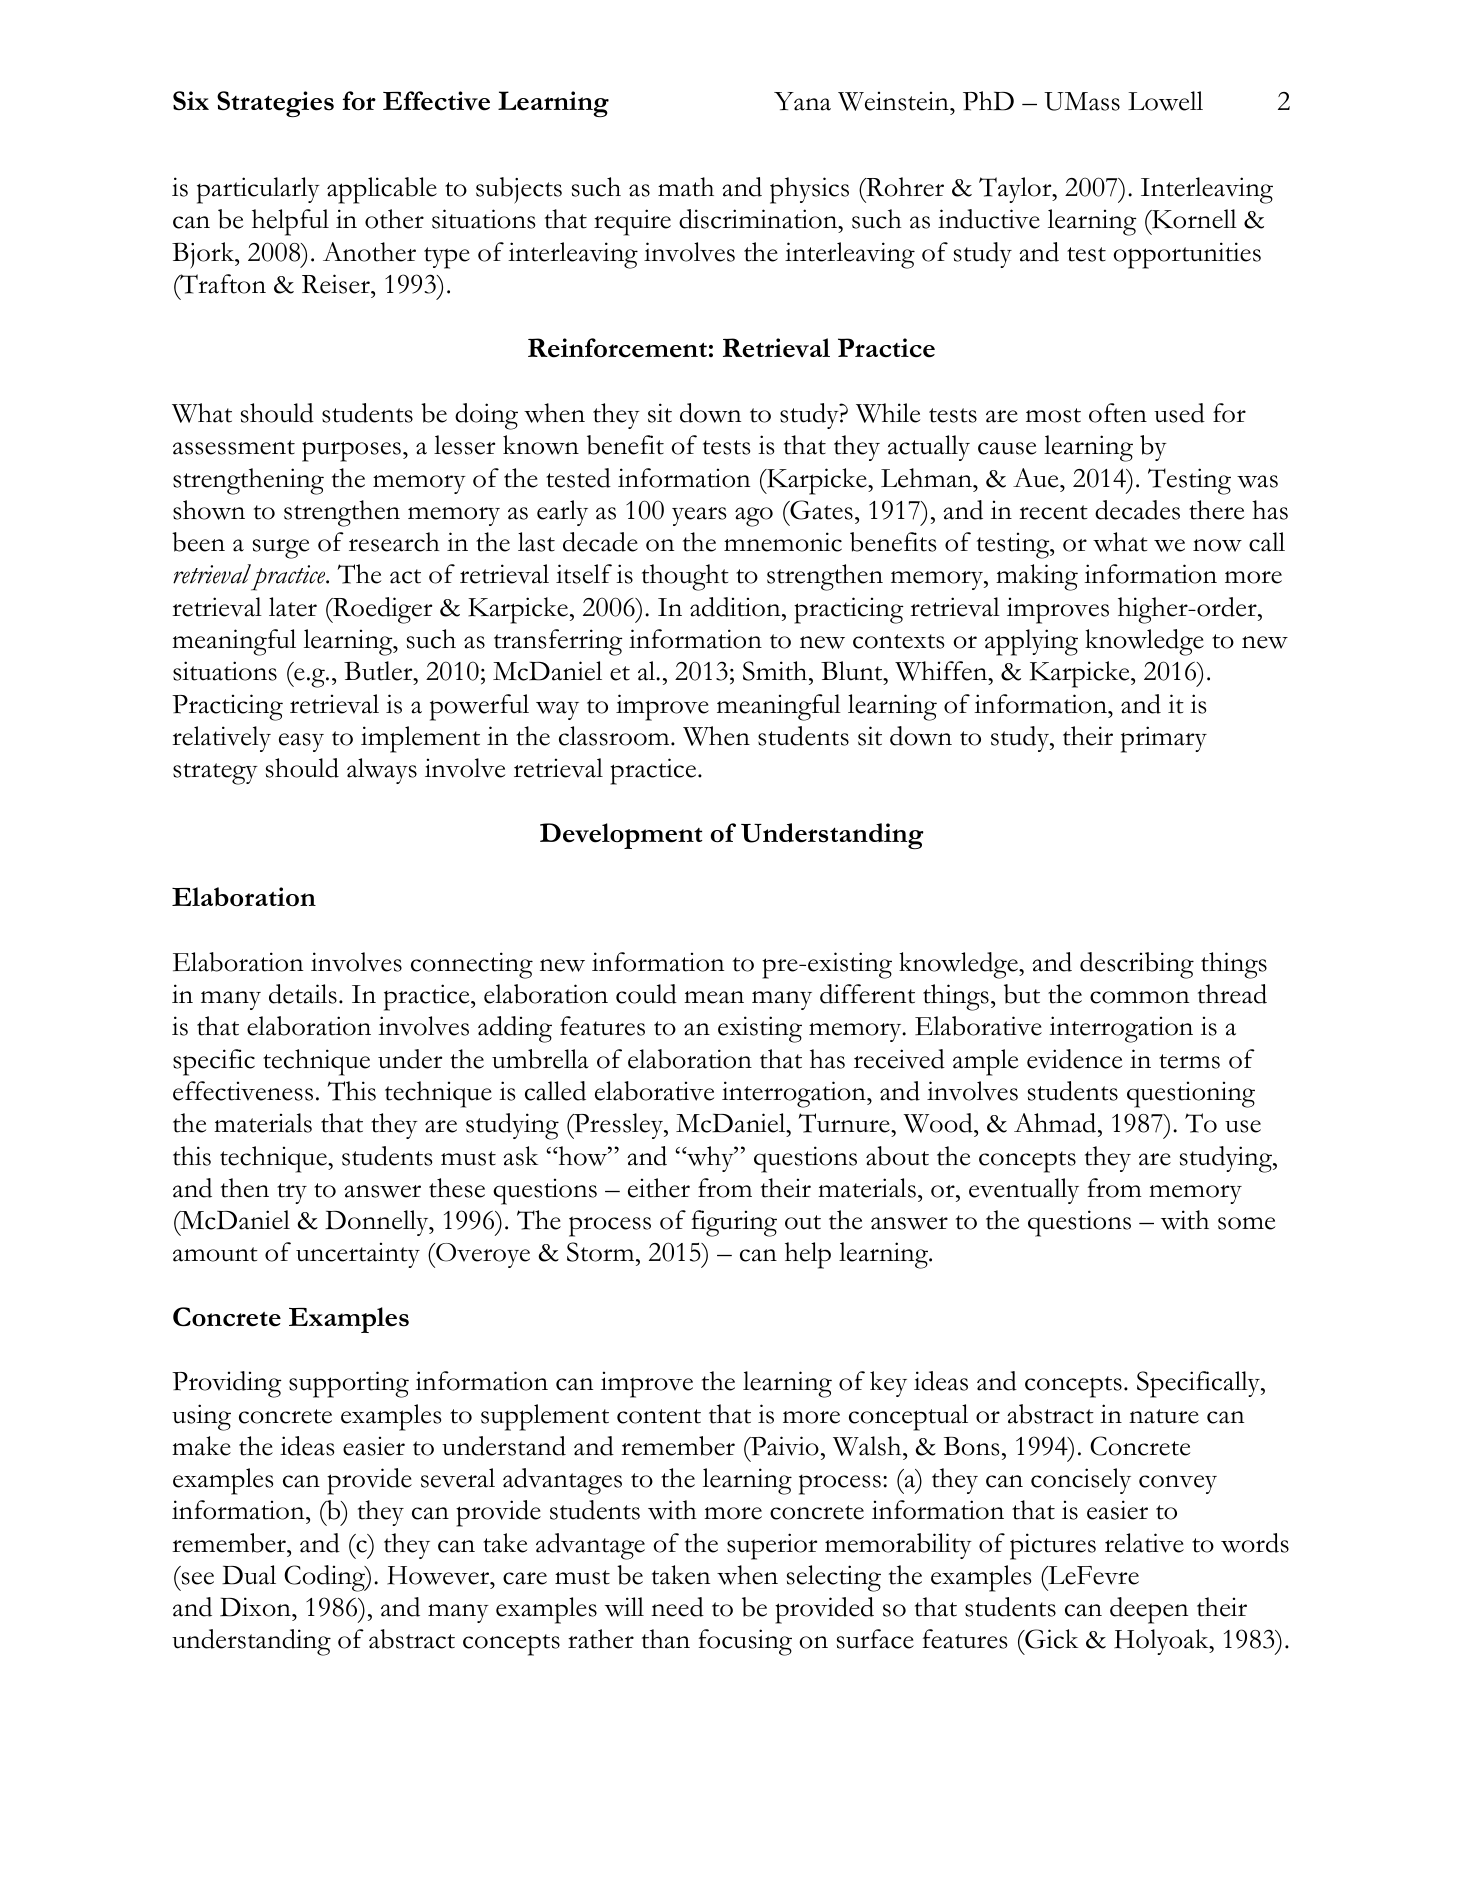 The image size is (1463, 1893). I want to click on Development, so click(621, 836).
